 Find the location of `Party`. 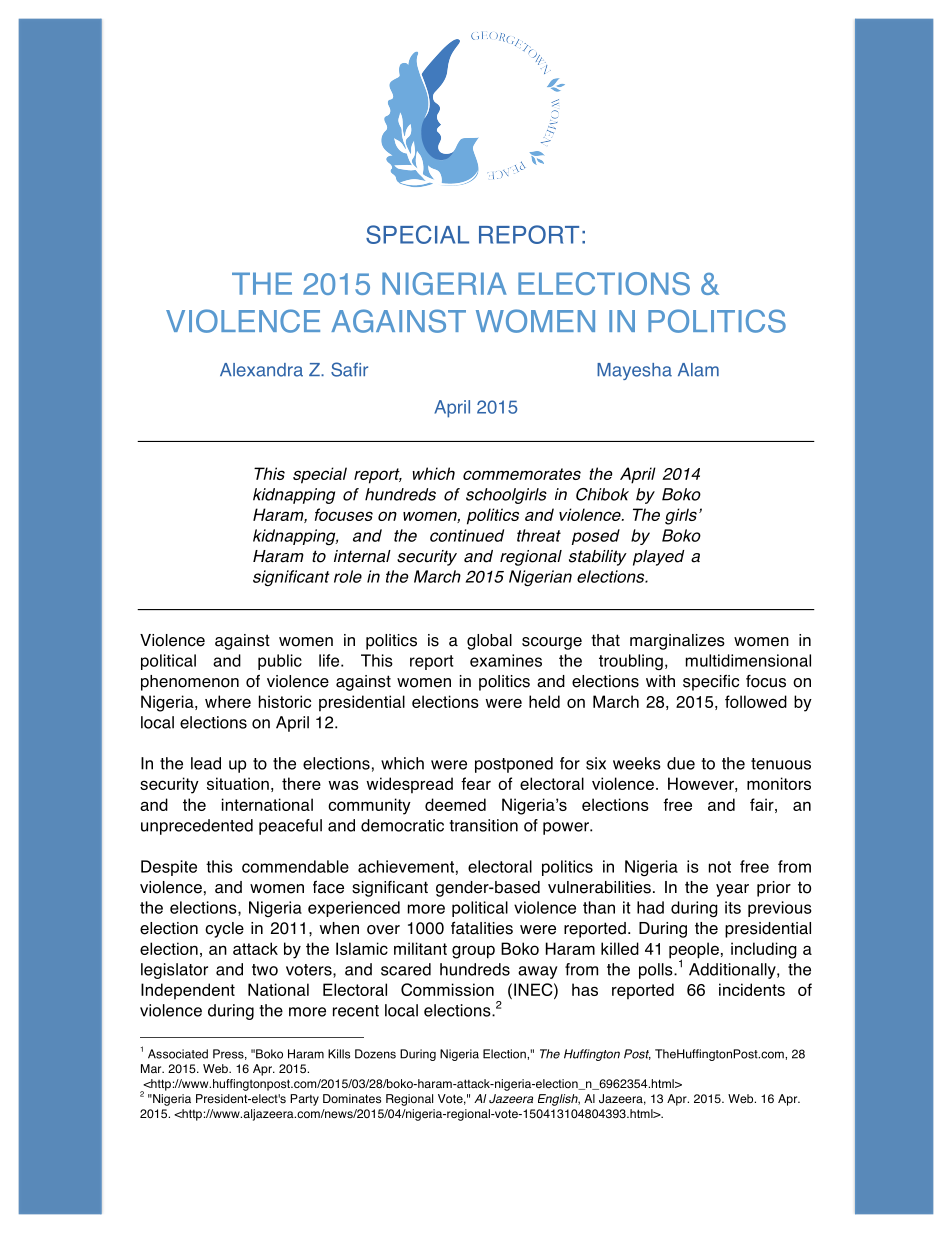

Party is located at coordinates (304, 1100).
